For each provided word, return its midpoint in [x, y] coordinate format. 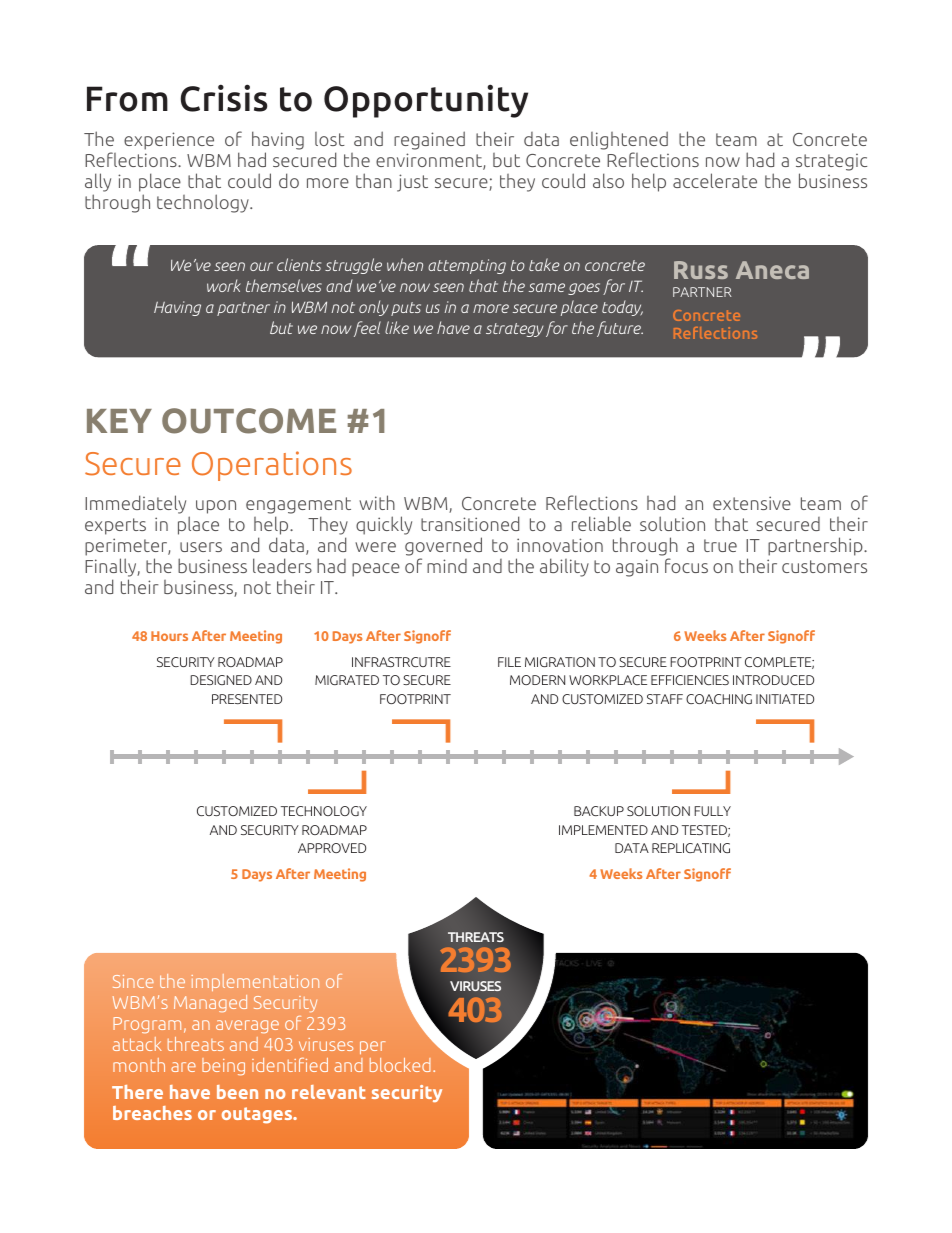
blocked [400, 1065]
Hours [169, 636]
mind [447, 566]
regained [429, 140]
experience [169, 141]
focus [686, 565]
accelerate [715, 180]
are [183, 1067]
